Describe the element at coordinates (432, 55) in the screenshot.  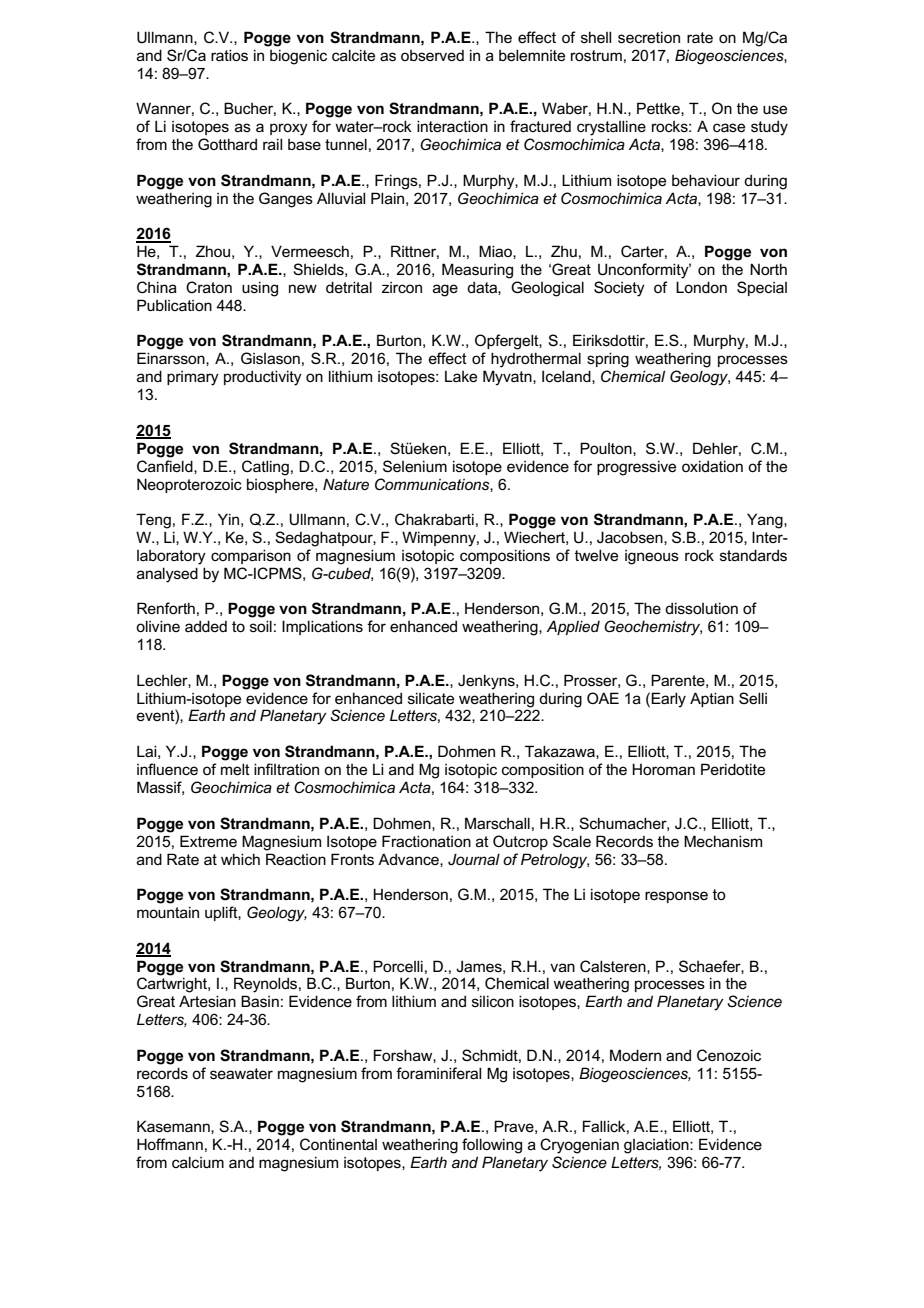
I see `observed` at that location.
